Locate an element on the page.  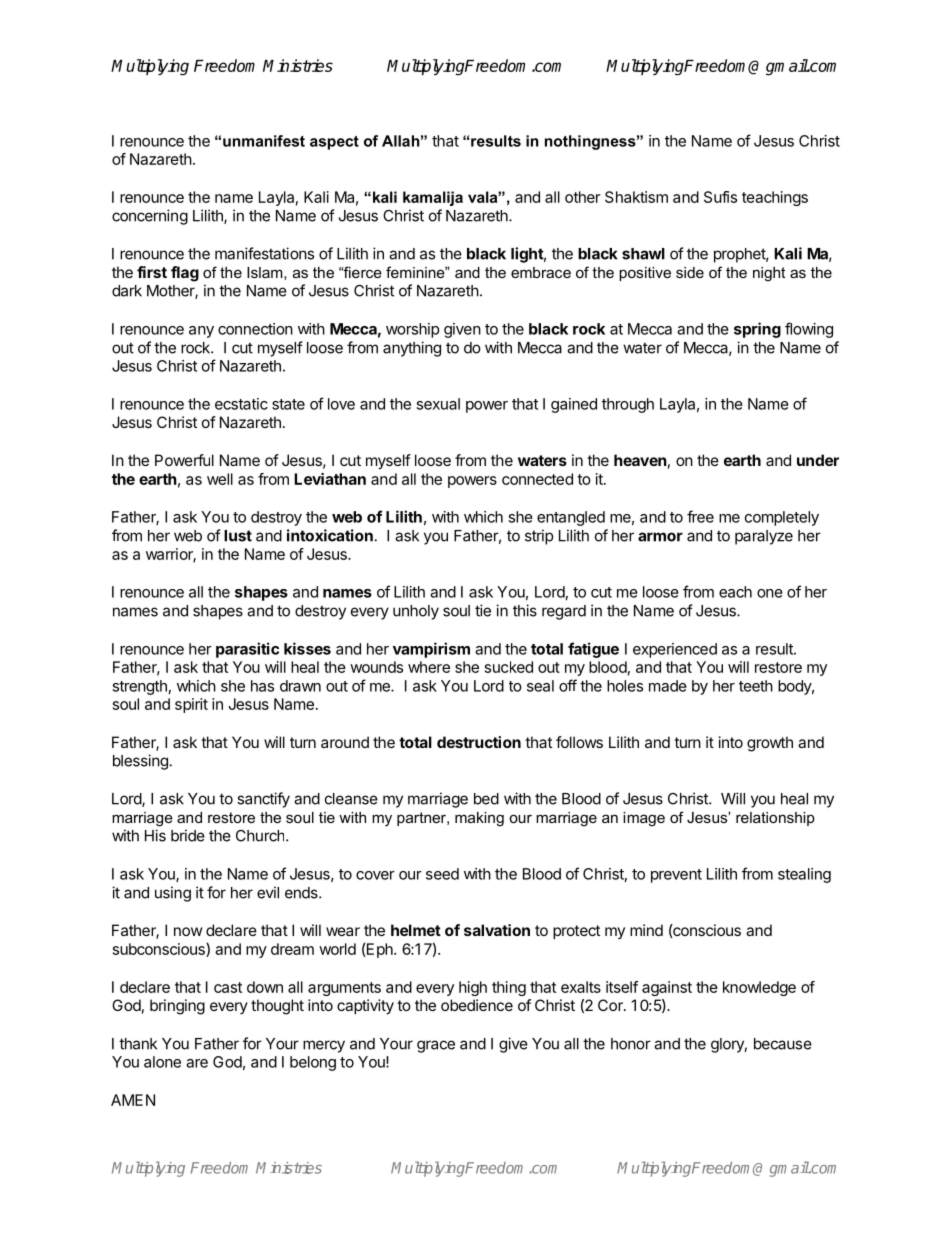
strip is located at coordinates (539, 537).
